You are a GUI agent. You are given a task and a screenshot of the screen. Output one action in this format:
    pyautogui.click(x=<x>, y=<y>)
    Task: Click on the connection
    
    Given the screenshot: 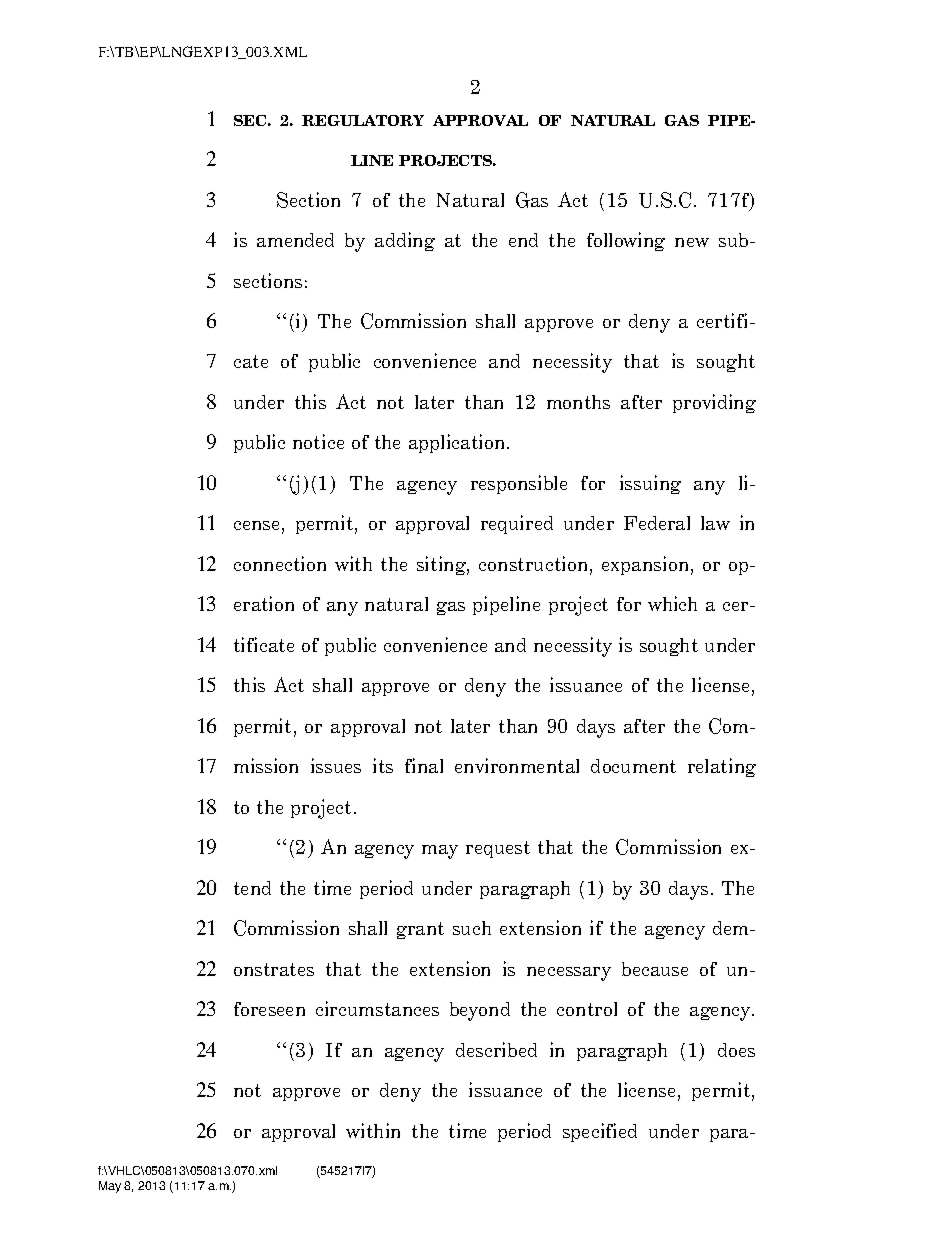 What is the action you would take?
    pyautogui.click(x=280, y=563)
